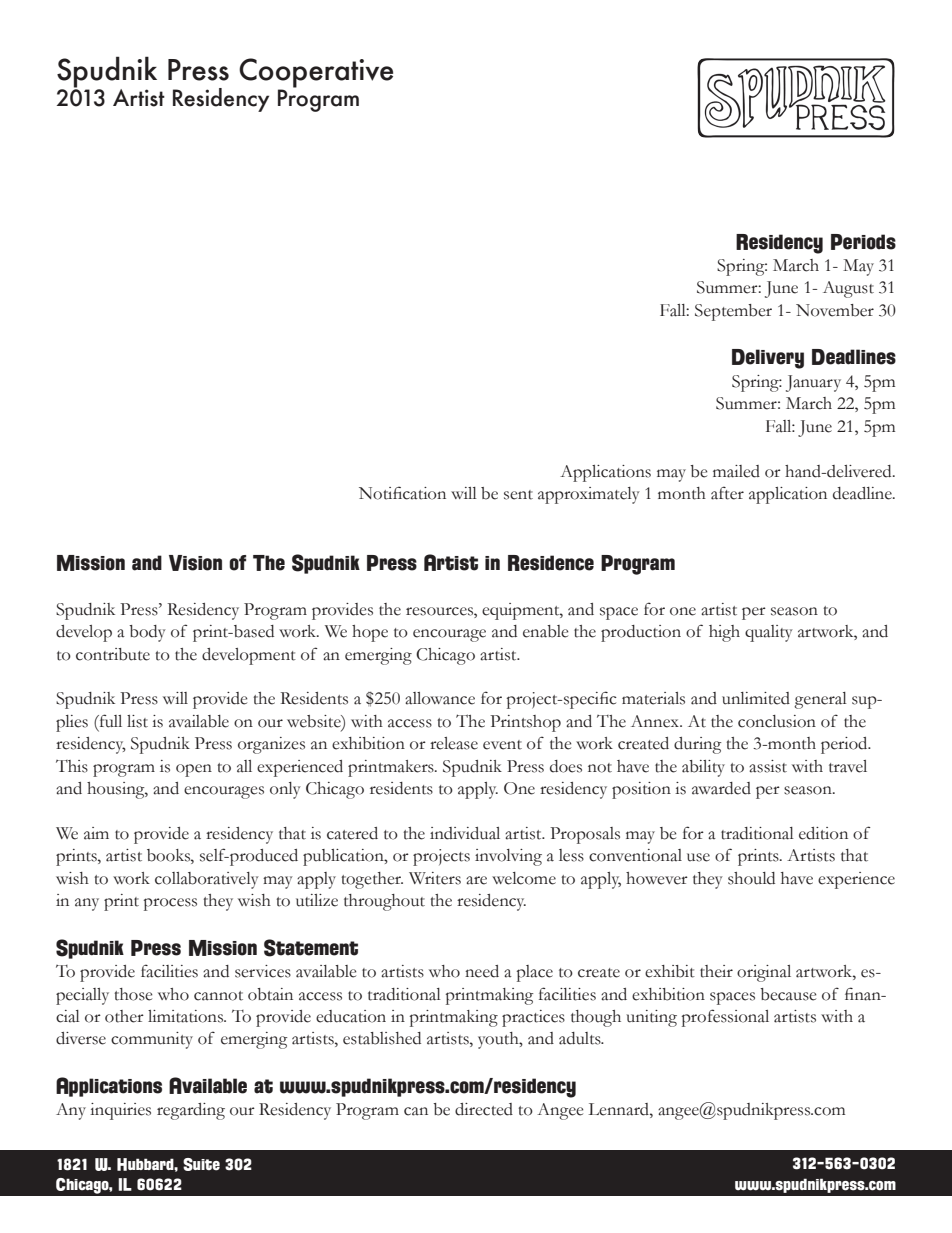 Image resolution: width=952 pixels, height=1233 pixels. What do you see at coordinates (769, 633) in the screenshot?
I see `quality` at bounding box center [769, 633].
